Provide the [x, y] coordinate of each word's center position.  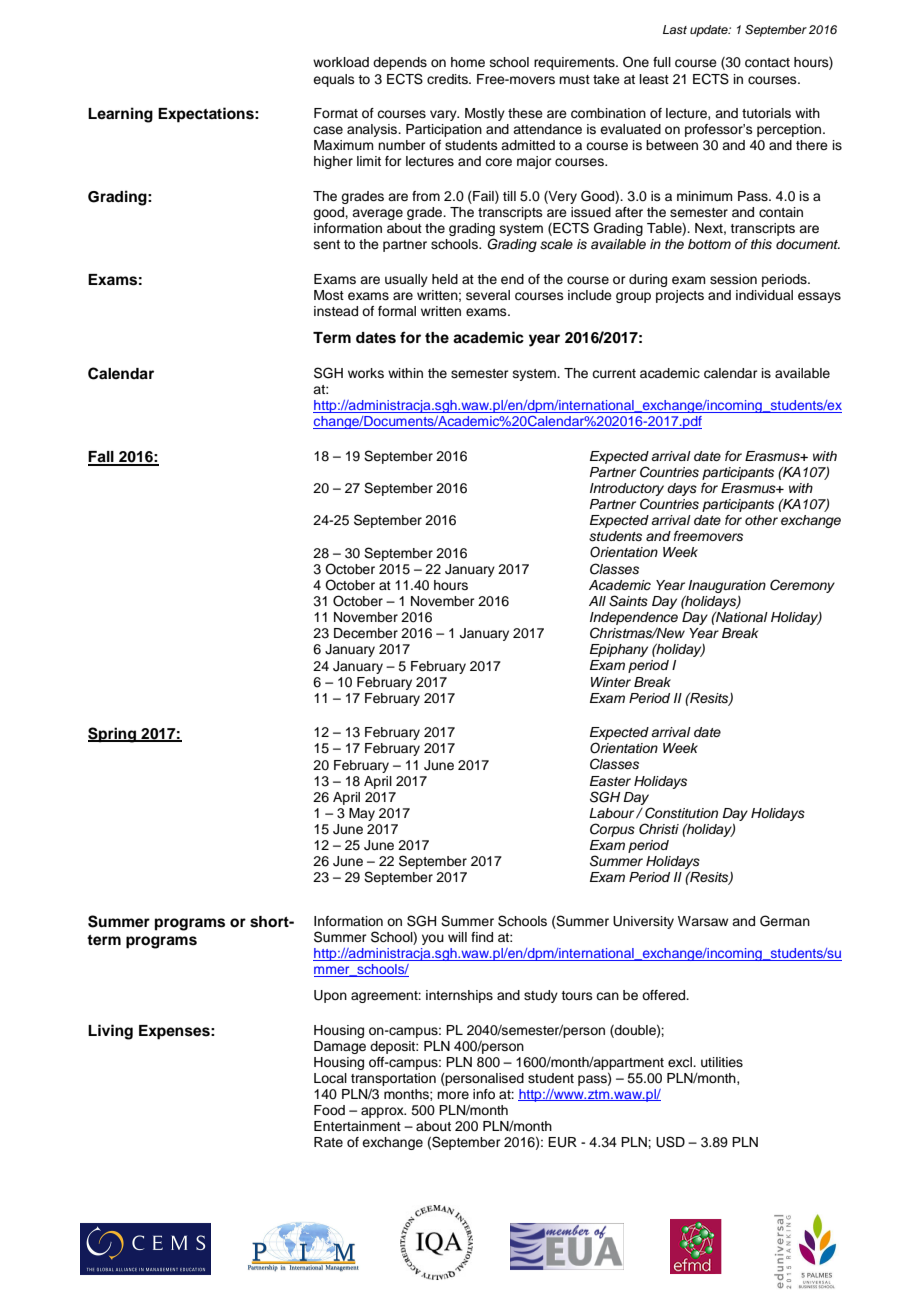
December [366, 633]
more [453, 1095]
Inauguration [727, 586]
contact [767, 63]
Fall [102, 458]
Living [110, 1032]
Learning [120, 115]
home [468, 62]
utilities [722, 1062]
